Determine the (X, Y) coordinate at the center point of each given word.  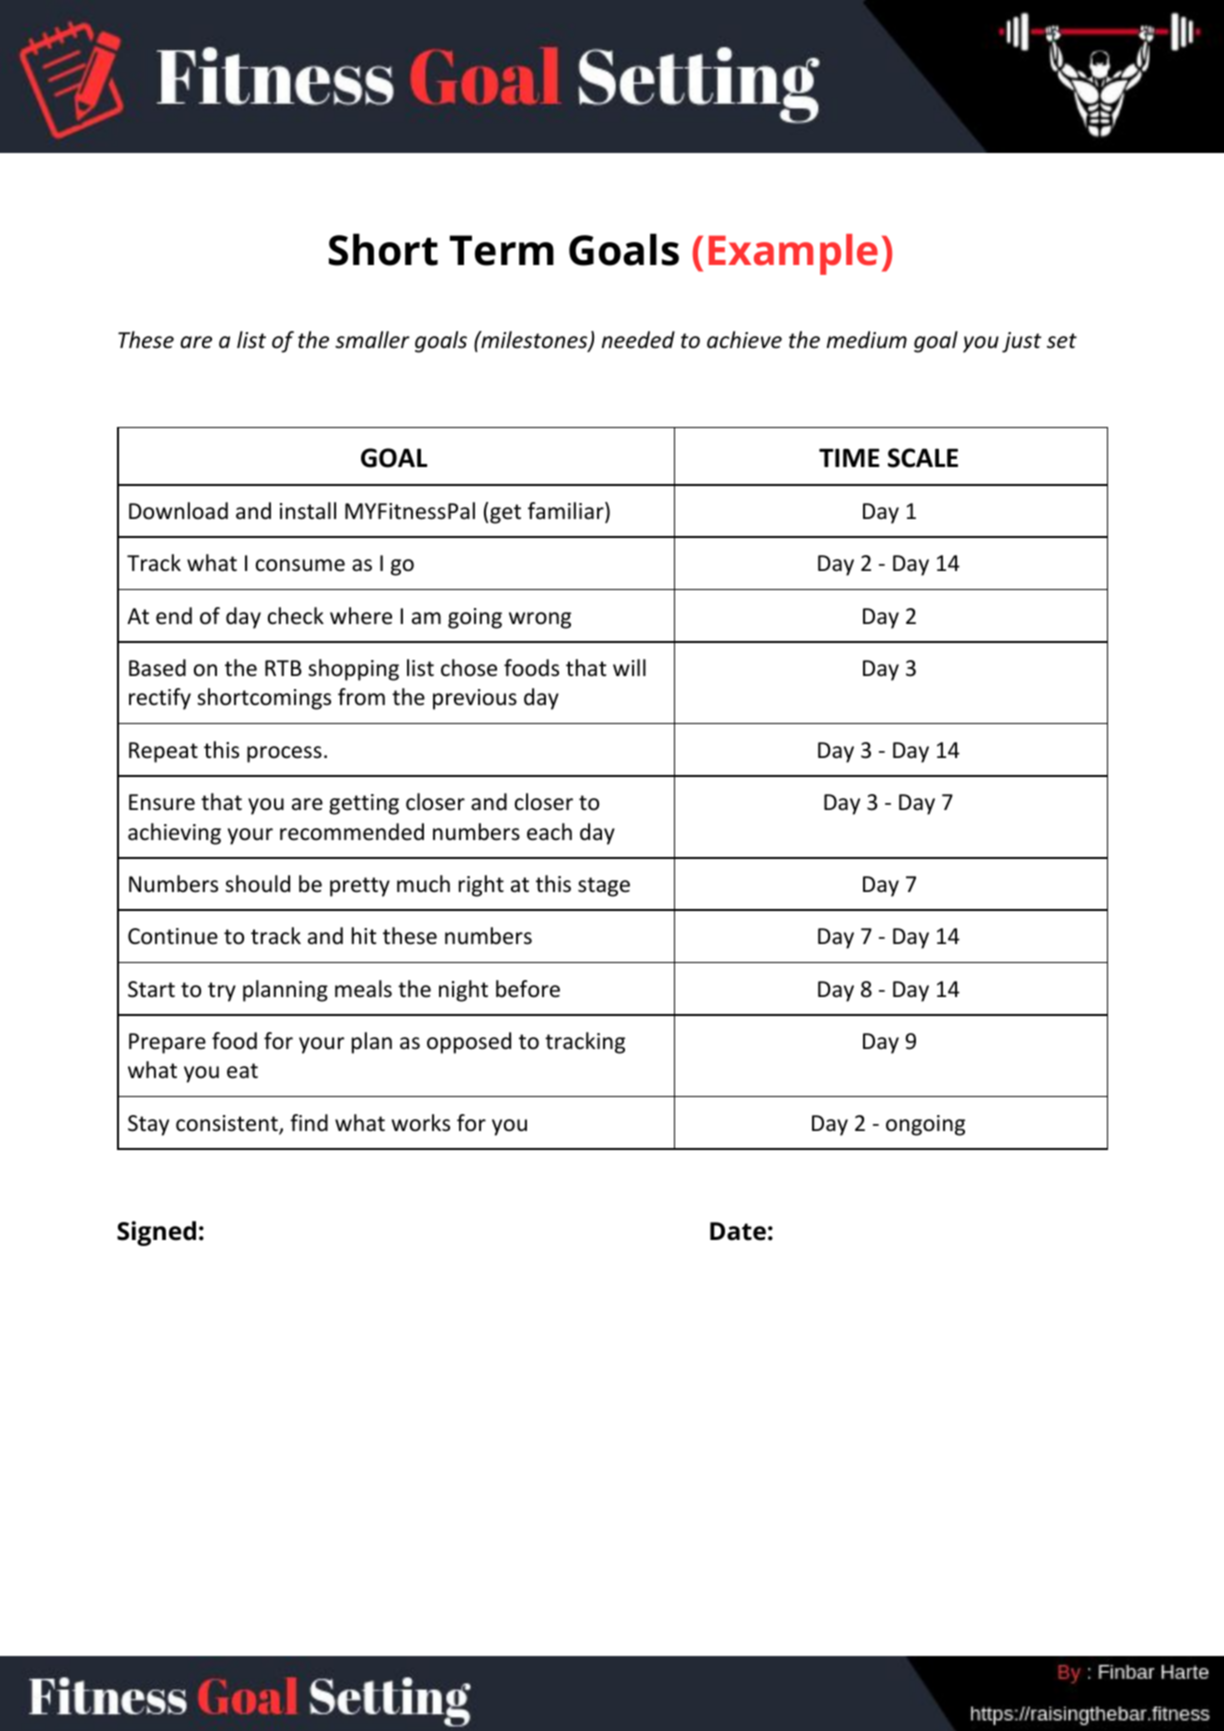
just (1022, 342)
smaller (372, 340)
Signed (156, 1233)
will (629, 667)
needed (638, 340)
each (549, 832)
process (284, 754)
